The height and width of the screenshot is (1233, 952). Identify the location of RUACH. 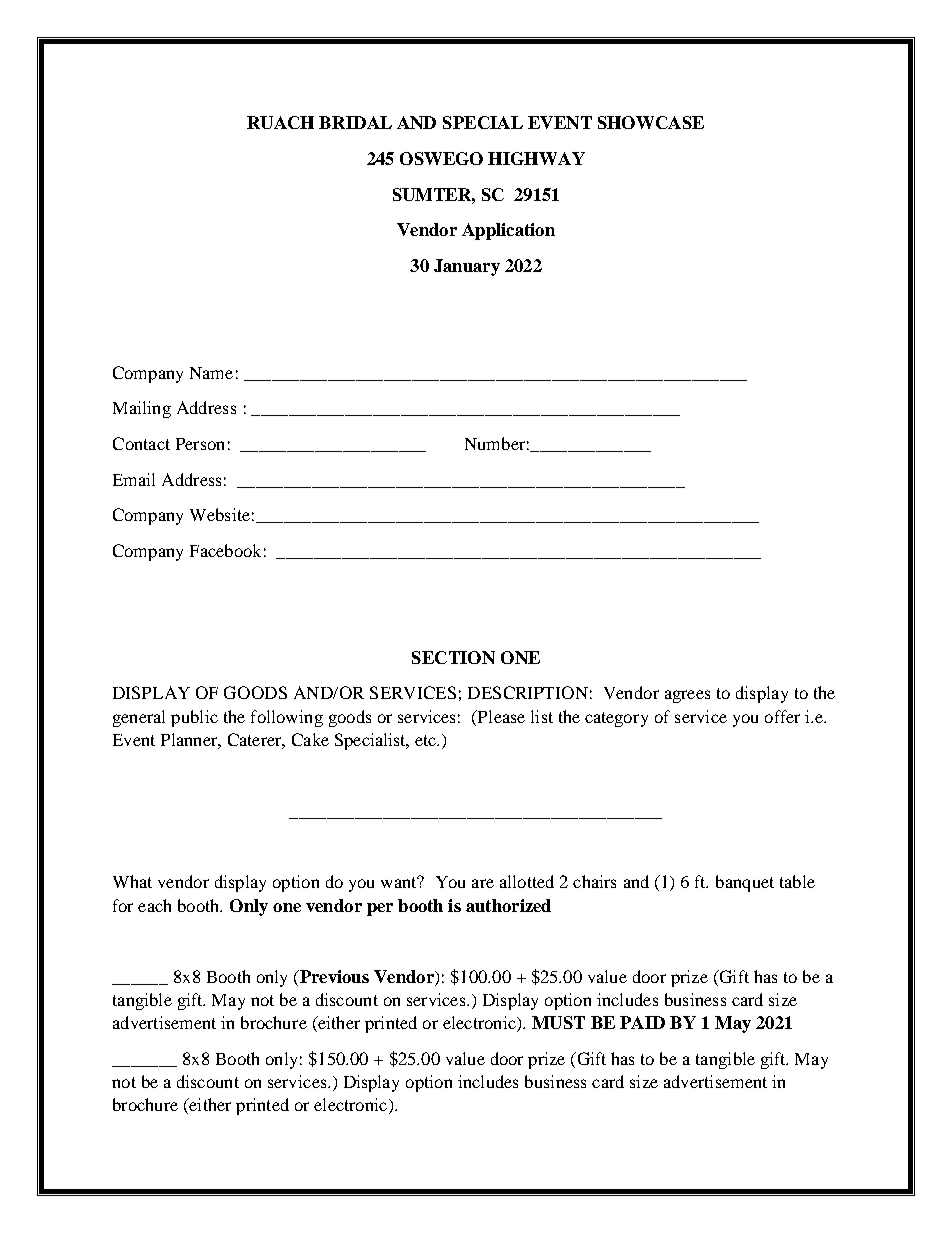
(280, 122).
